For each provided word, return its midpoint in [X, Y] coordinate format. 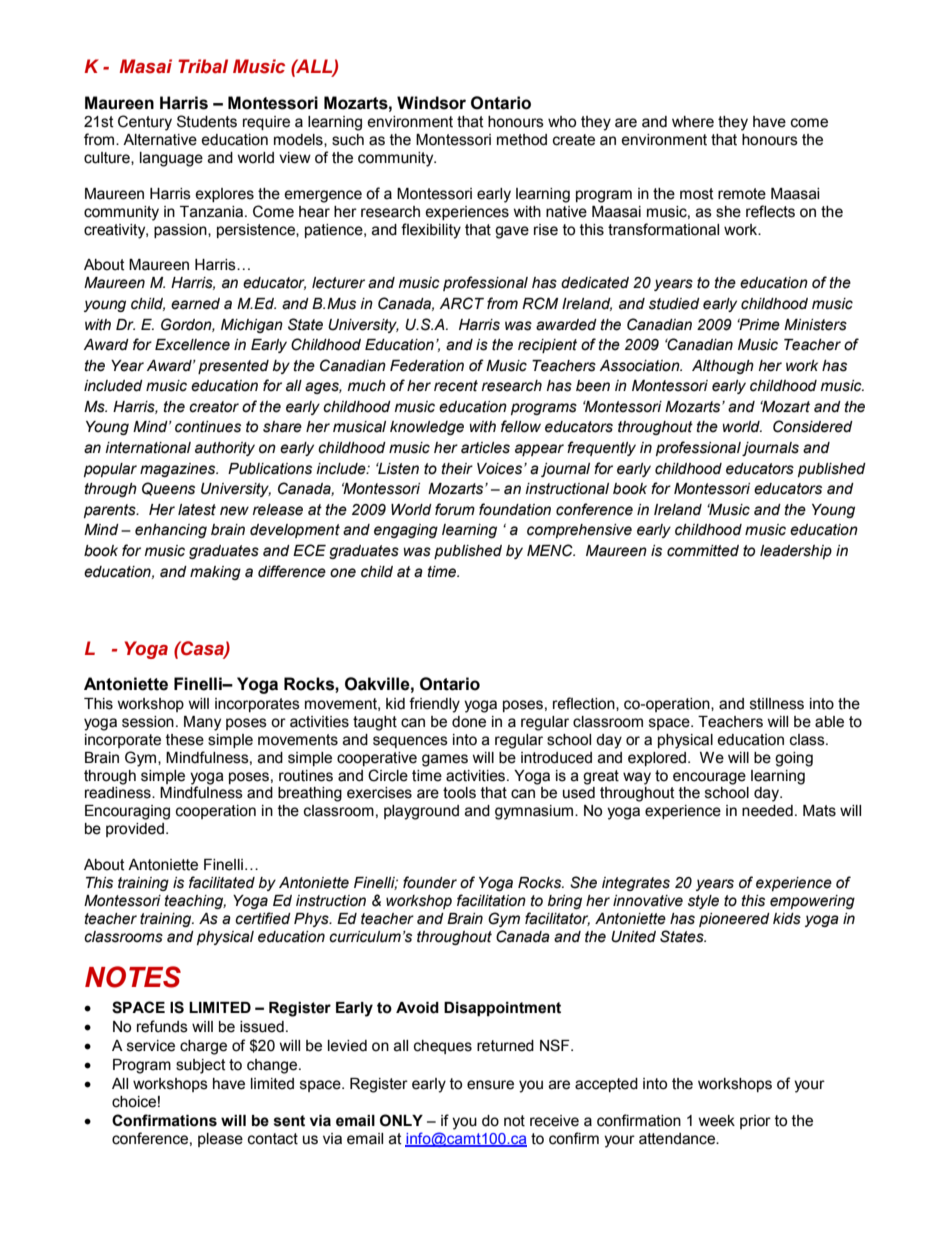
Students [207, 121]
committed [703, 551]
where [693, 122]
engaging [406, 531]
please [220, 1140]
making [215, 573]
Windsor [431, 103]
